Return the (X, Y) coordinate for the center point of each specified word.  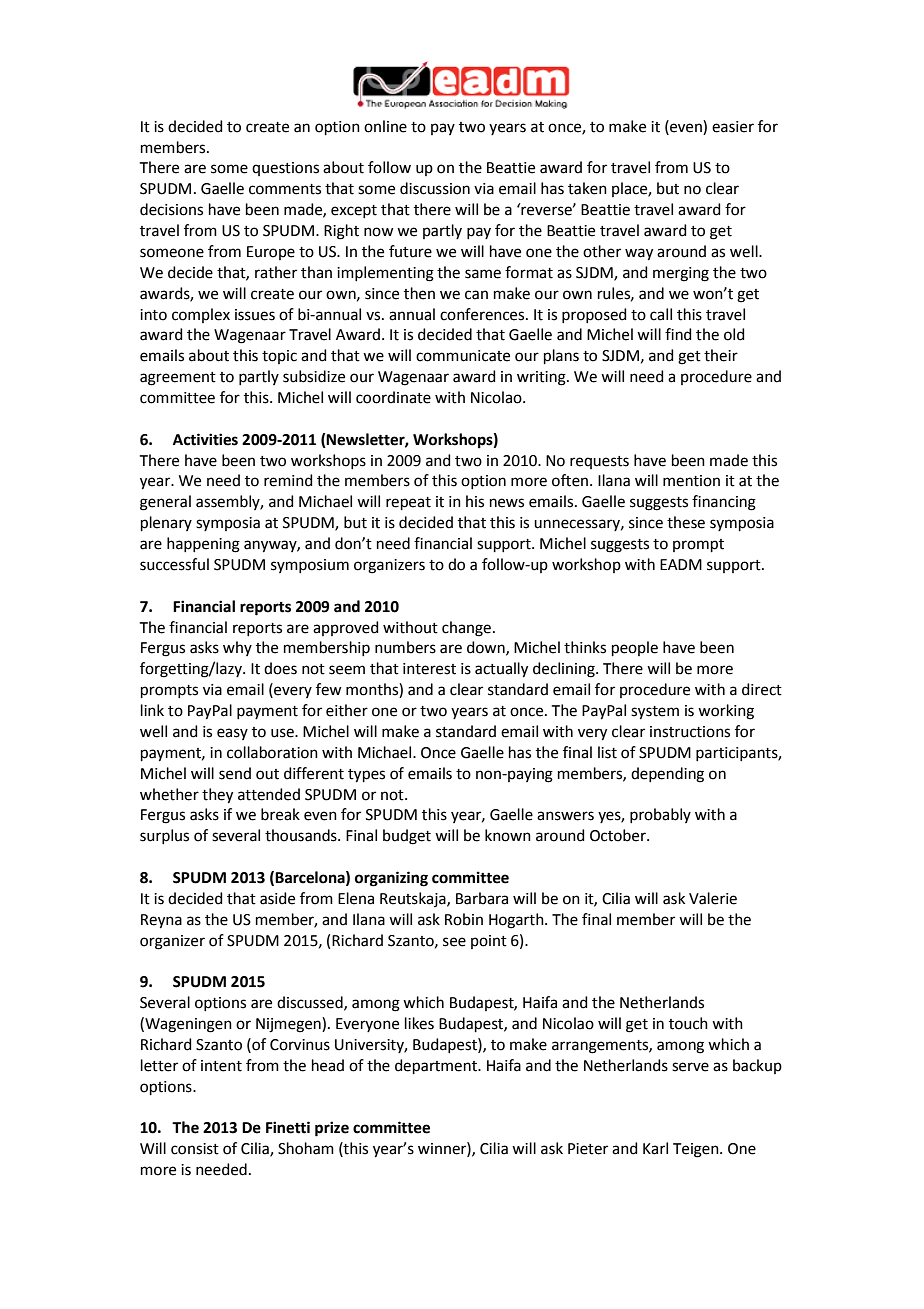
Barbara (482, 898)
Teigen (697, 1150)
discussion (435, 188)
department (437, 1066)
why (237, 648)
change (466, 629)
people (635, 648)
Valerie (713, 898)
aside (277, 898)
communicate (463, 356)
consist (195, 1149)
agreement (178, 379)
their (721, 355)
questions (285, 169)
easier (733, 127)
